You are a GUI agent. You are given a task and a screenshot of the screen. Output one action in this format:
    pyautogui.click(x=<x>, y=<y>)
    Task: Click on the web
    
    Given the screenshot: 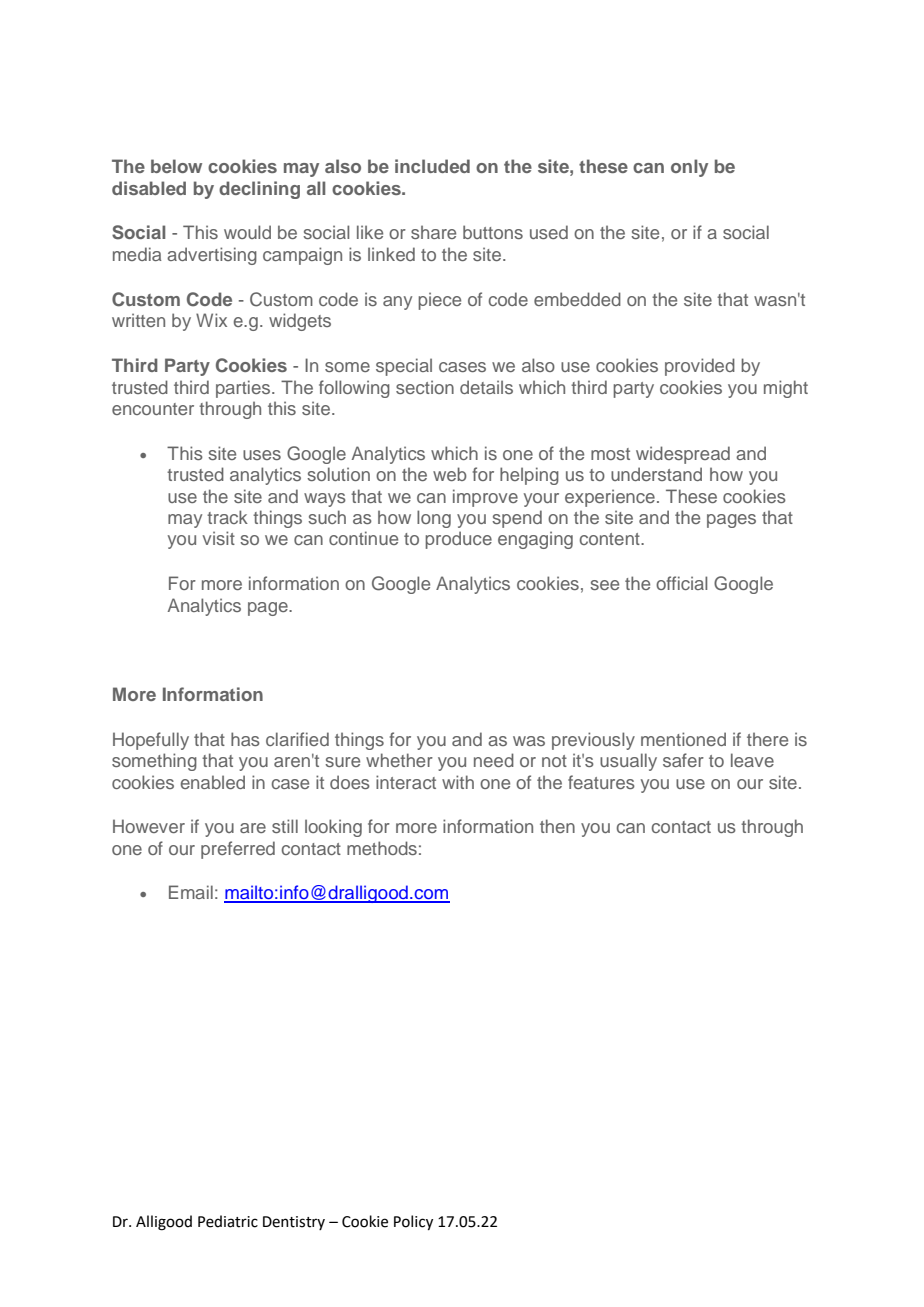 What is the action you would take?
    pyautogui.click(x=450, y=474)
